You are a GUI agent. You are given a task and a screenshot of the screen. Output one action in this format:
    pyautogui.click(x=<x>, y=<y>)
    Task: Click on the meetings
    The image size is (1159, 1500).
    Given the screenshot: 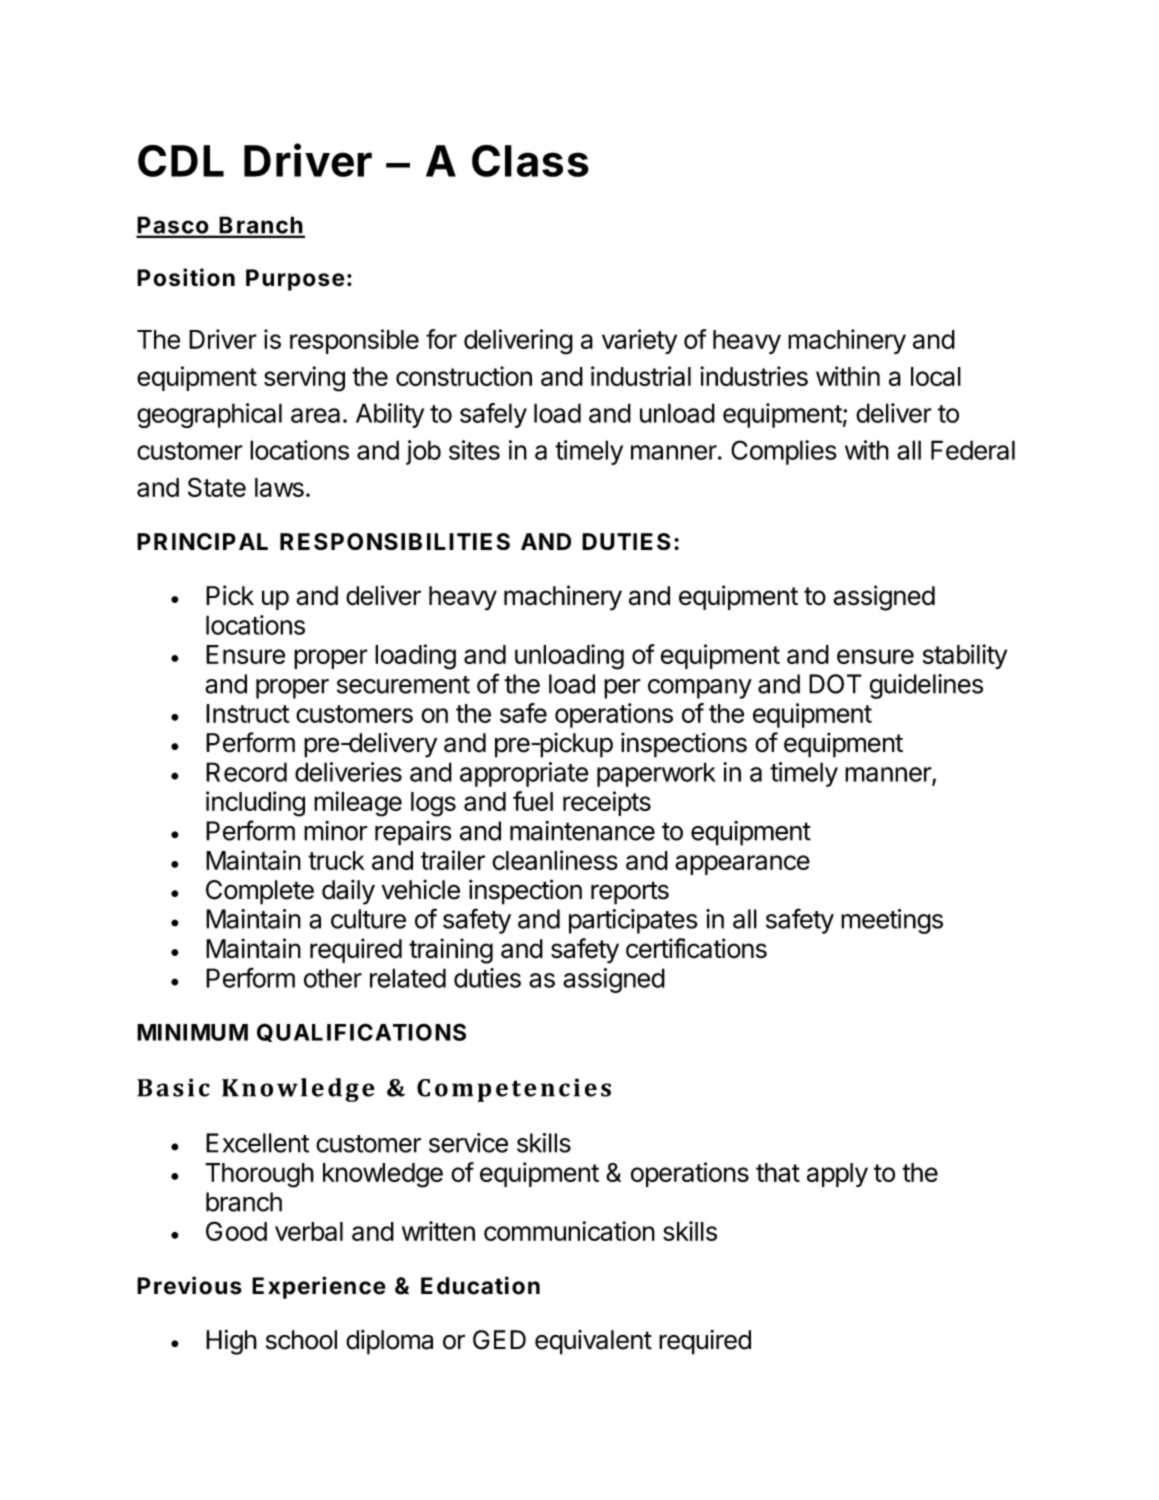 What is the action you would take?
    pyautogui.click(x=892, y=921)
